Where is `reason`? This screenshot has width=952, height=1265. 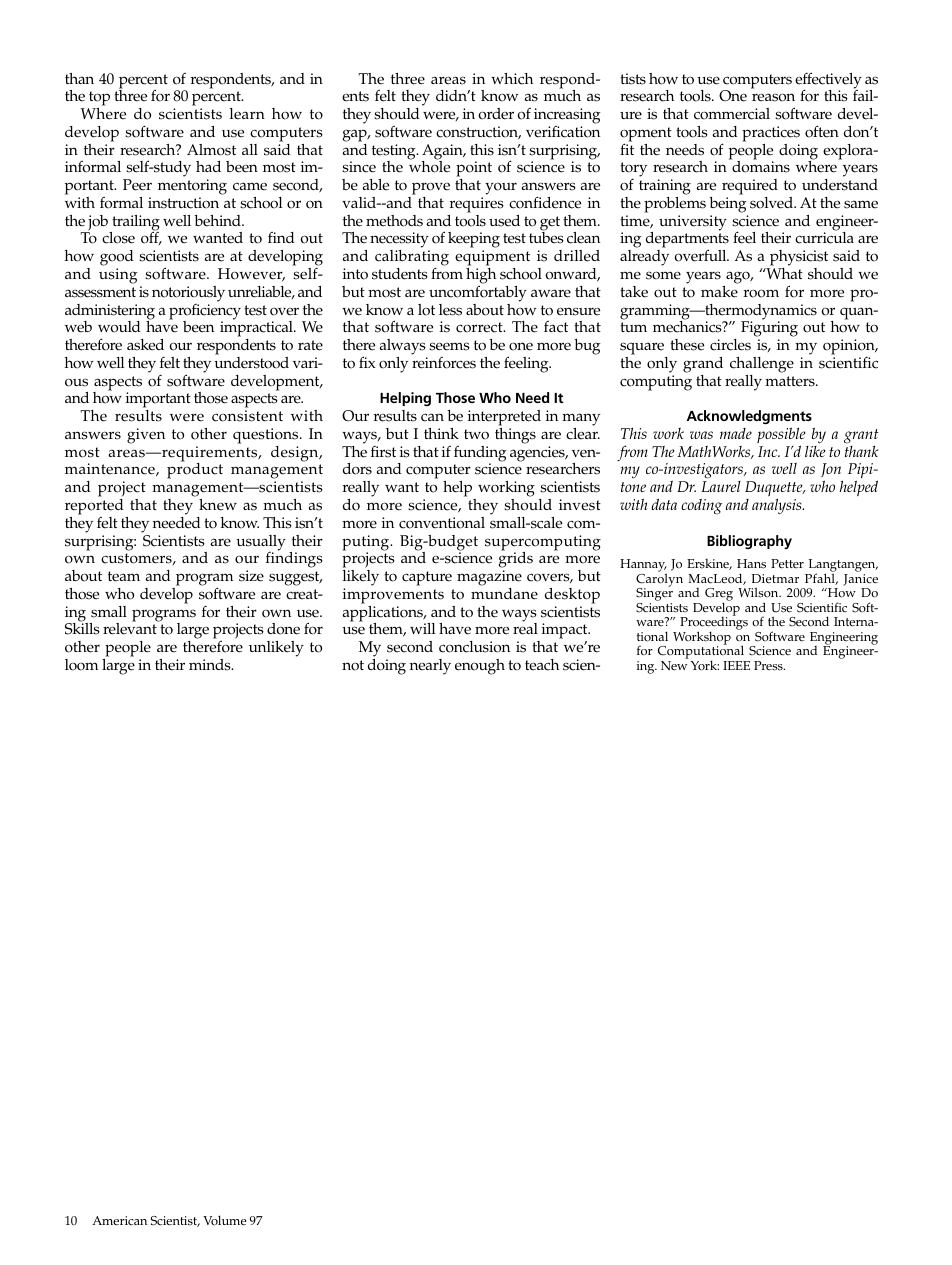 reason is located at coordinates (773, 97).
